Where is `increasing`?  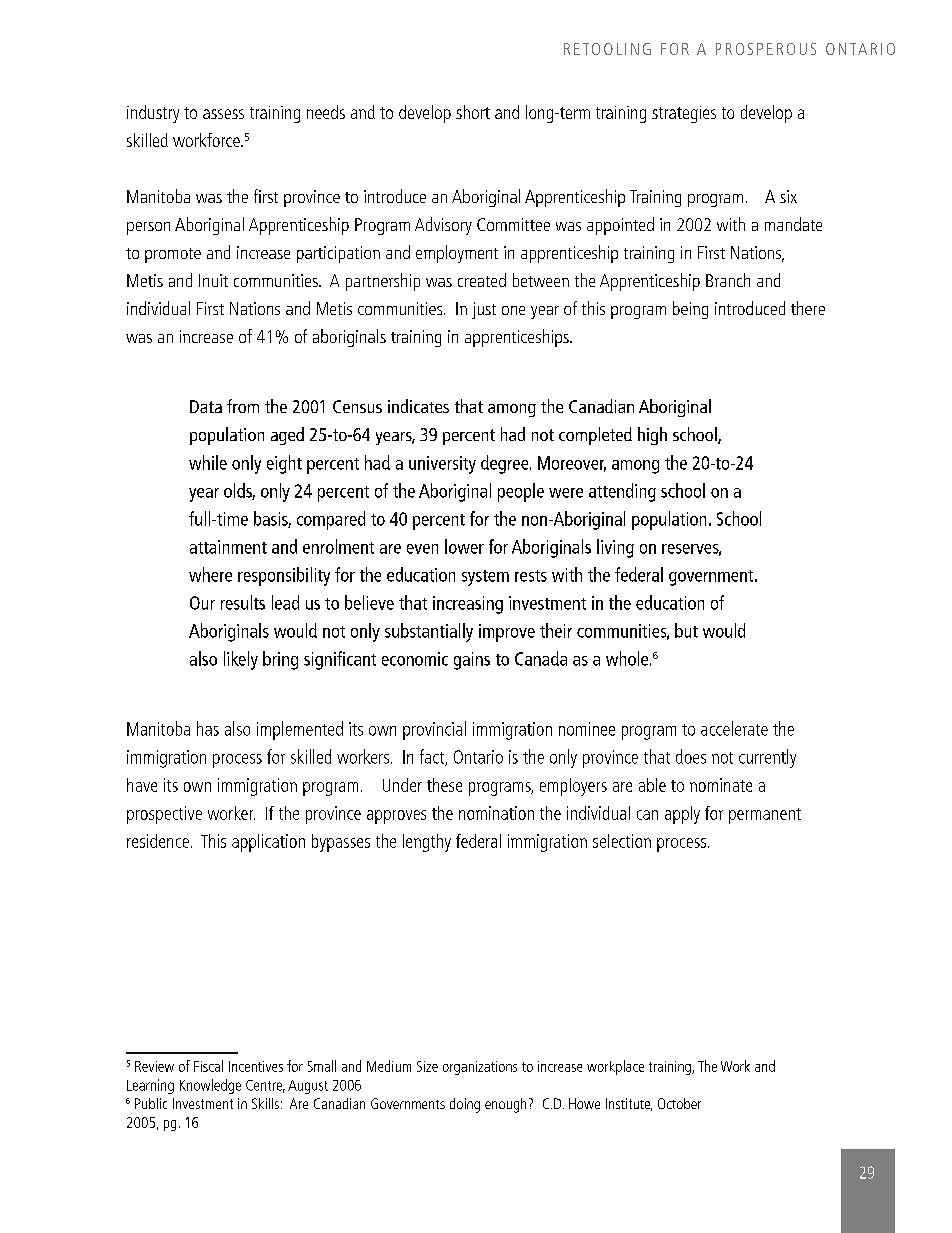
increasing is located at coordinates (468, 605).
